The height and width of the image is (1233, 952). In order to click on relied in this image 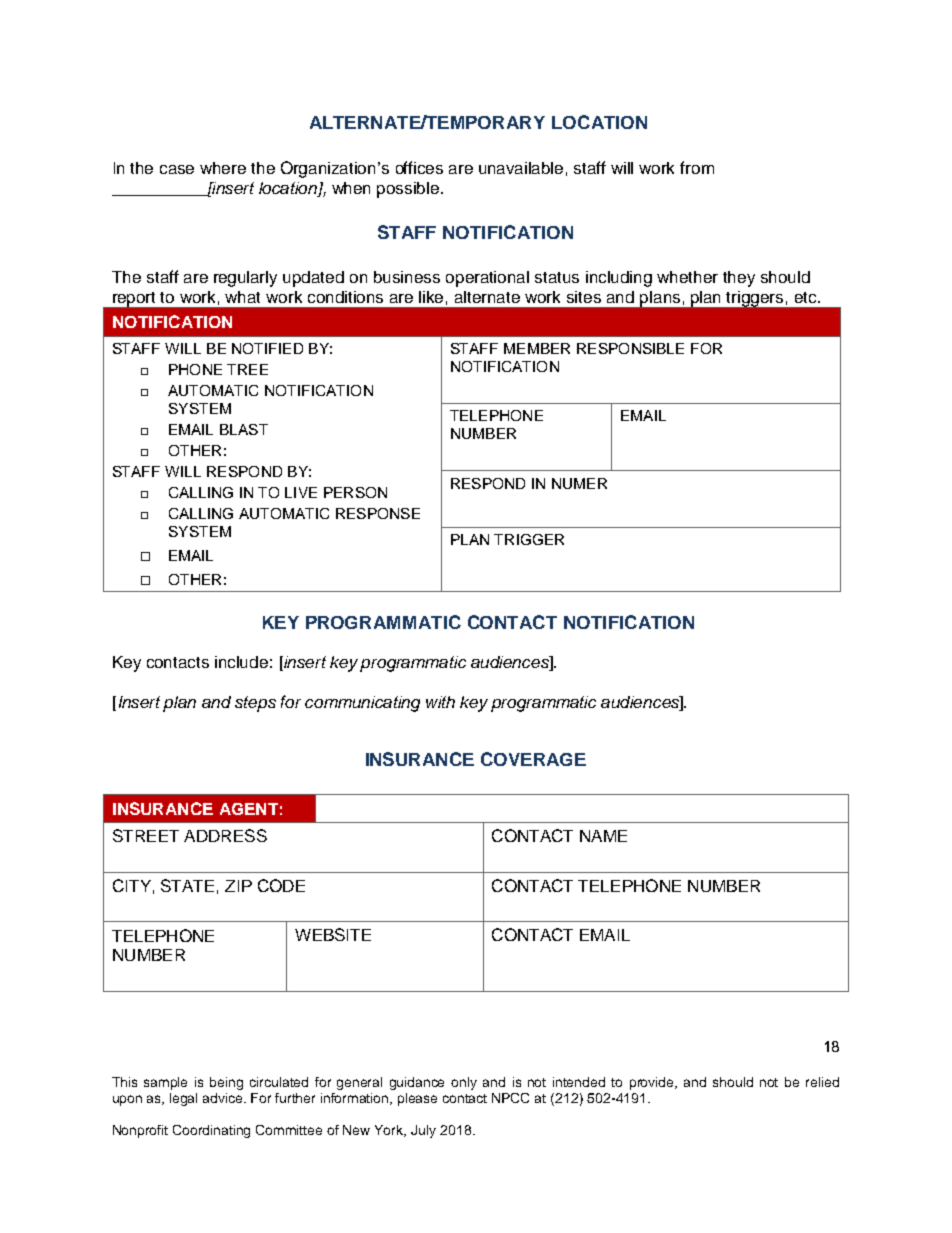, I will do `click(822, 1082)`.
